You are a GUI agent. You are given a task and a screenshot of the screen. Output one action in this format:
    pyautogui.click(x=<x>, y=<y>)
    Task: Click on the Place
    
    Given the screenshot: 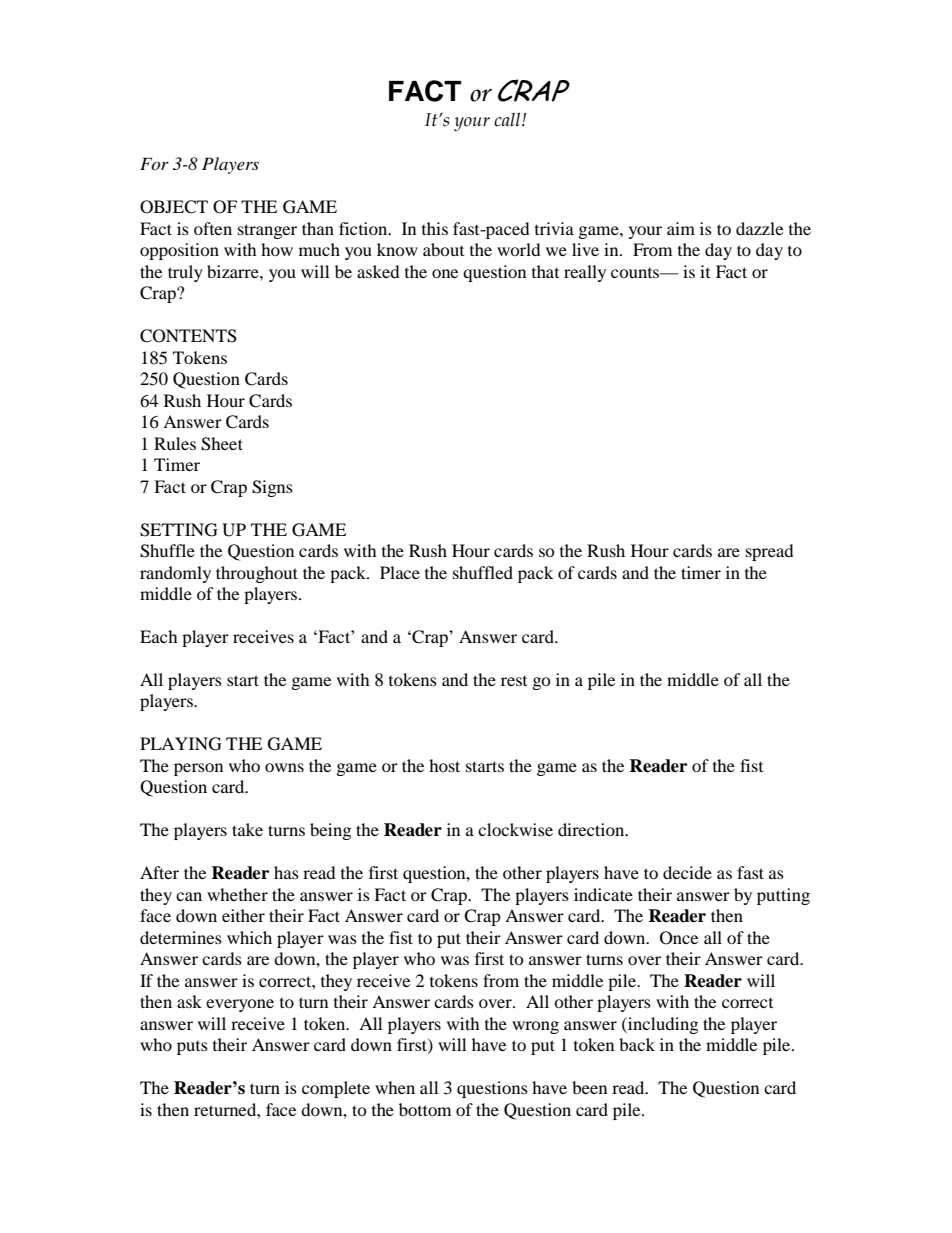 What is the action you would take?
    pyautogui.click(x=400, y=572)
